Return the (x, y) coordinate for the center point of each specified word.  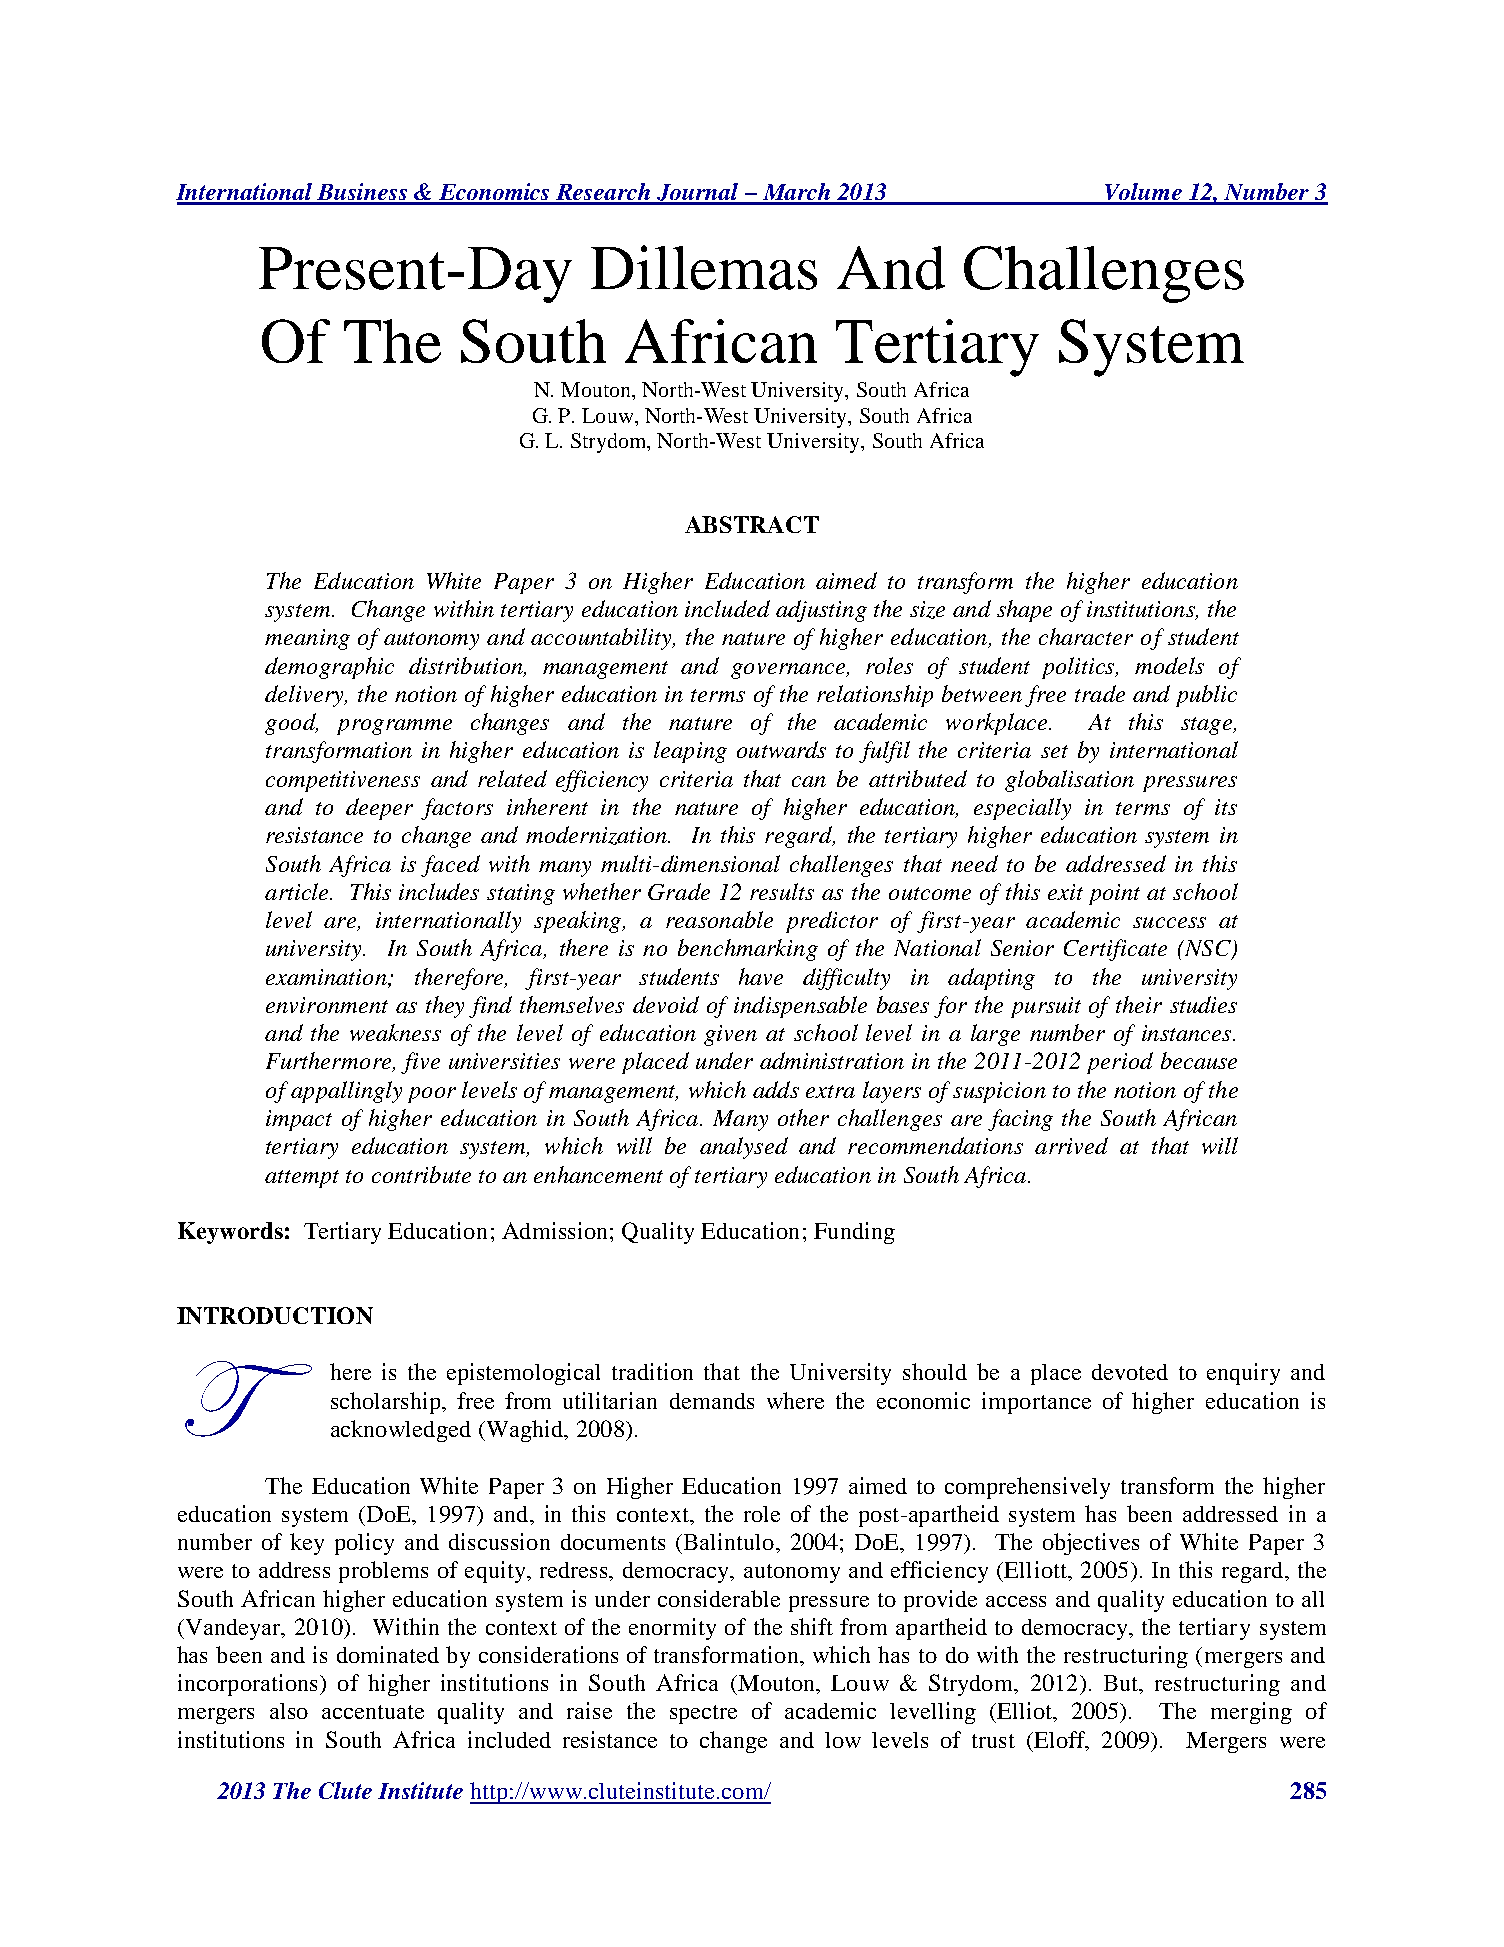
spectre (703, 1714)
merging (1251, 1713)
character (1086, 636)
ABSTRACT (752, 524)
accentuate (373, 1712)
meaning (307, 639)
